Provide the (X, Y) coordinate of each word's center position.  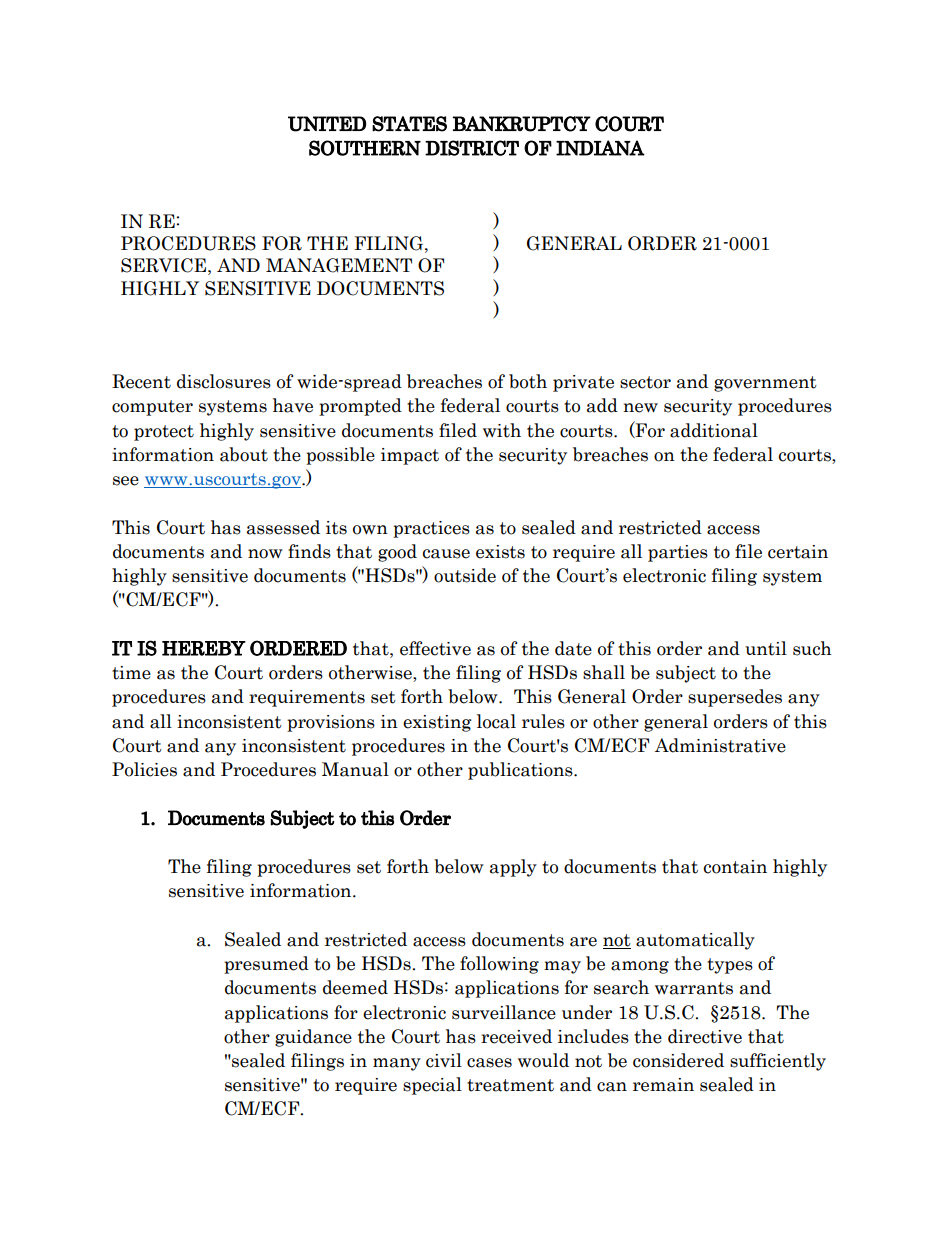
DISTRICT (472, 148)
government (765, 384)
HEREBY (204, 648)
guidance (313, 1038)
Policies (144, 769)
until (766, 648)
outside (465, 575)
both (528, 381)
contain (735, 867)
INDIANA (600, 148)
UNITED (327, 124)
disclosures (224, 381)
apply (513, 868)
